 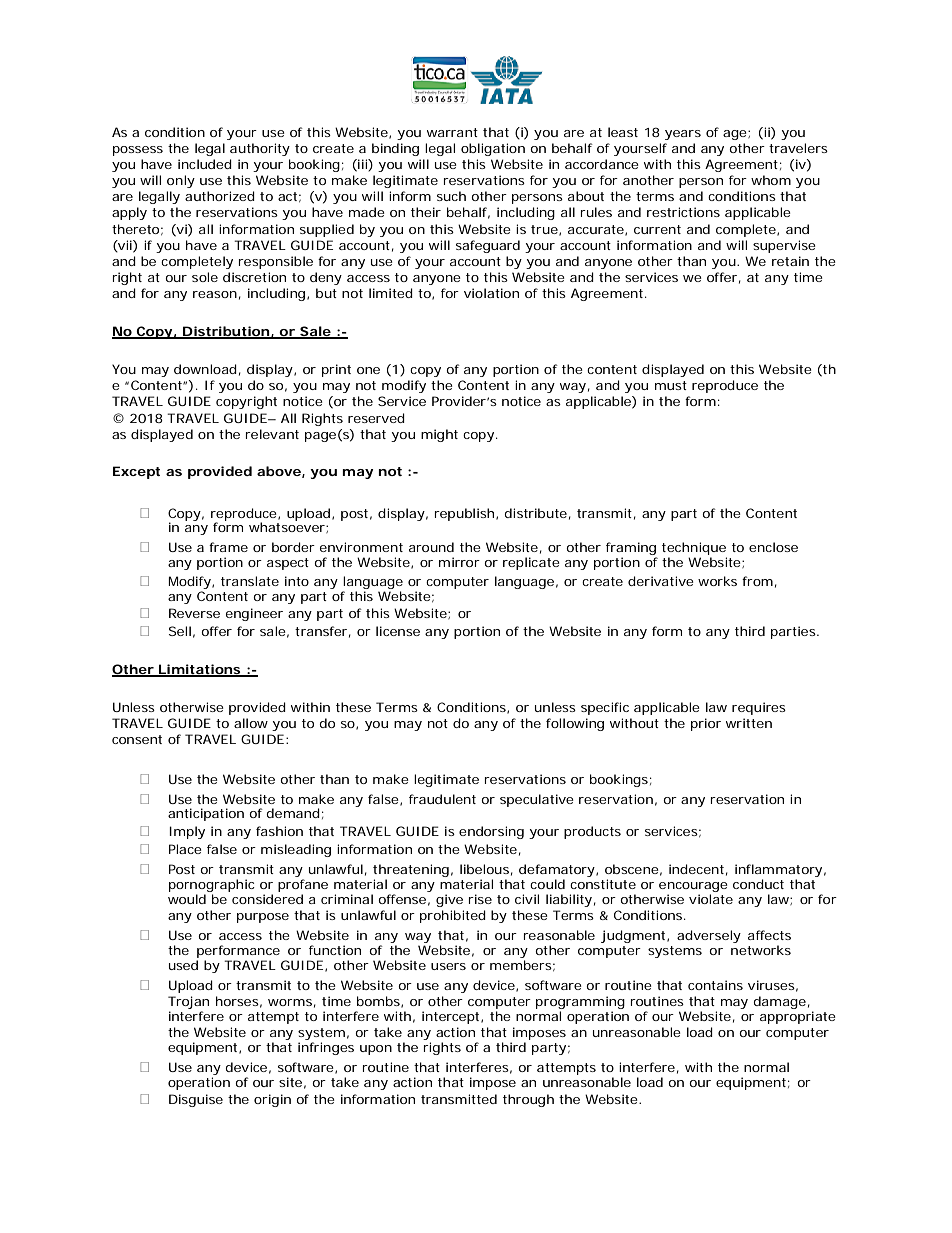 I want to click on through, so click(x=528, y=1100).
